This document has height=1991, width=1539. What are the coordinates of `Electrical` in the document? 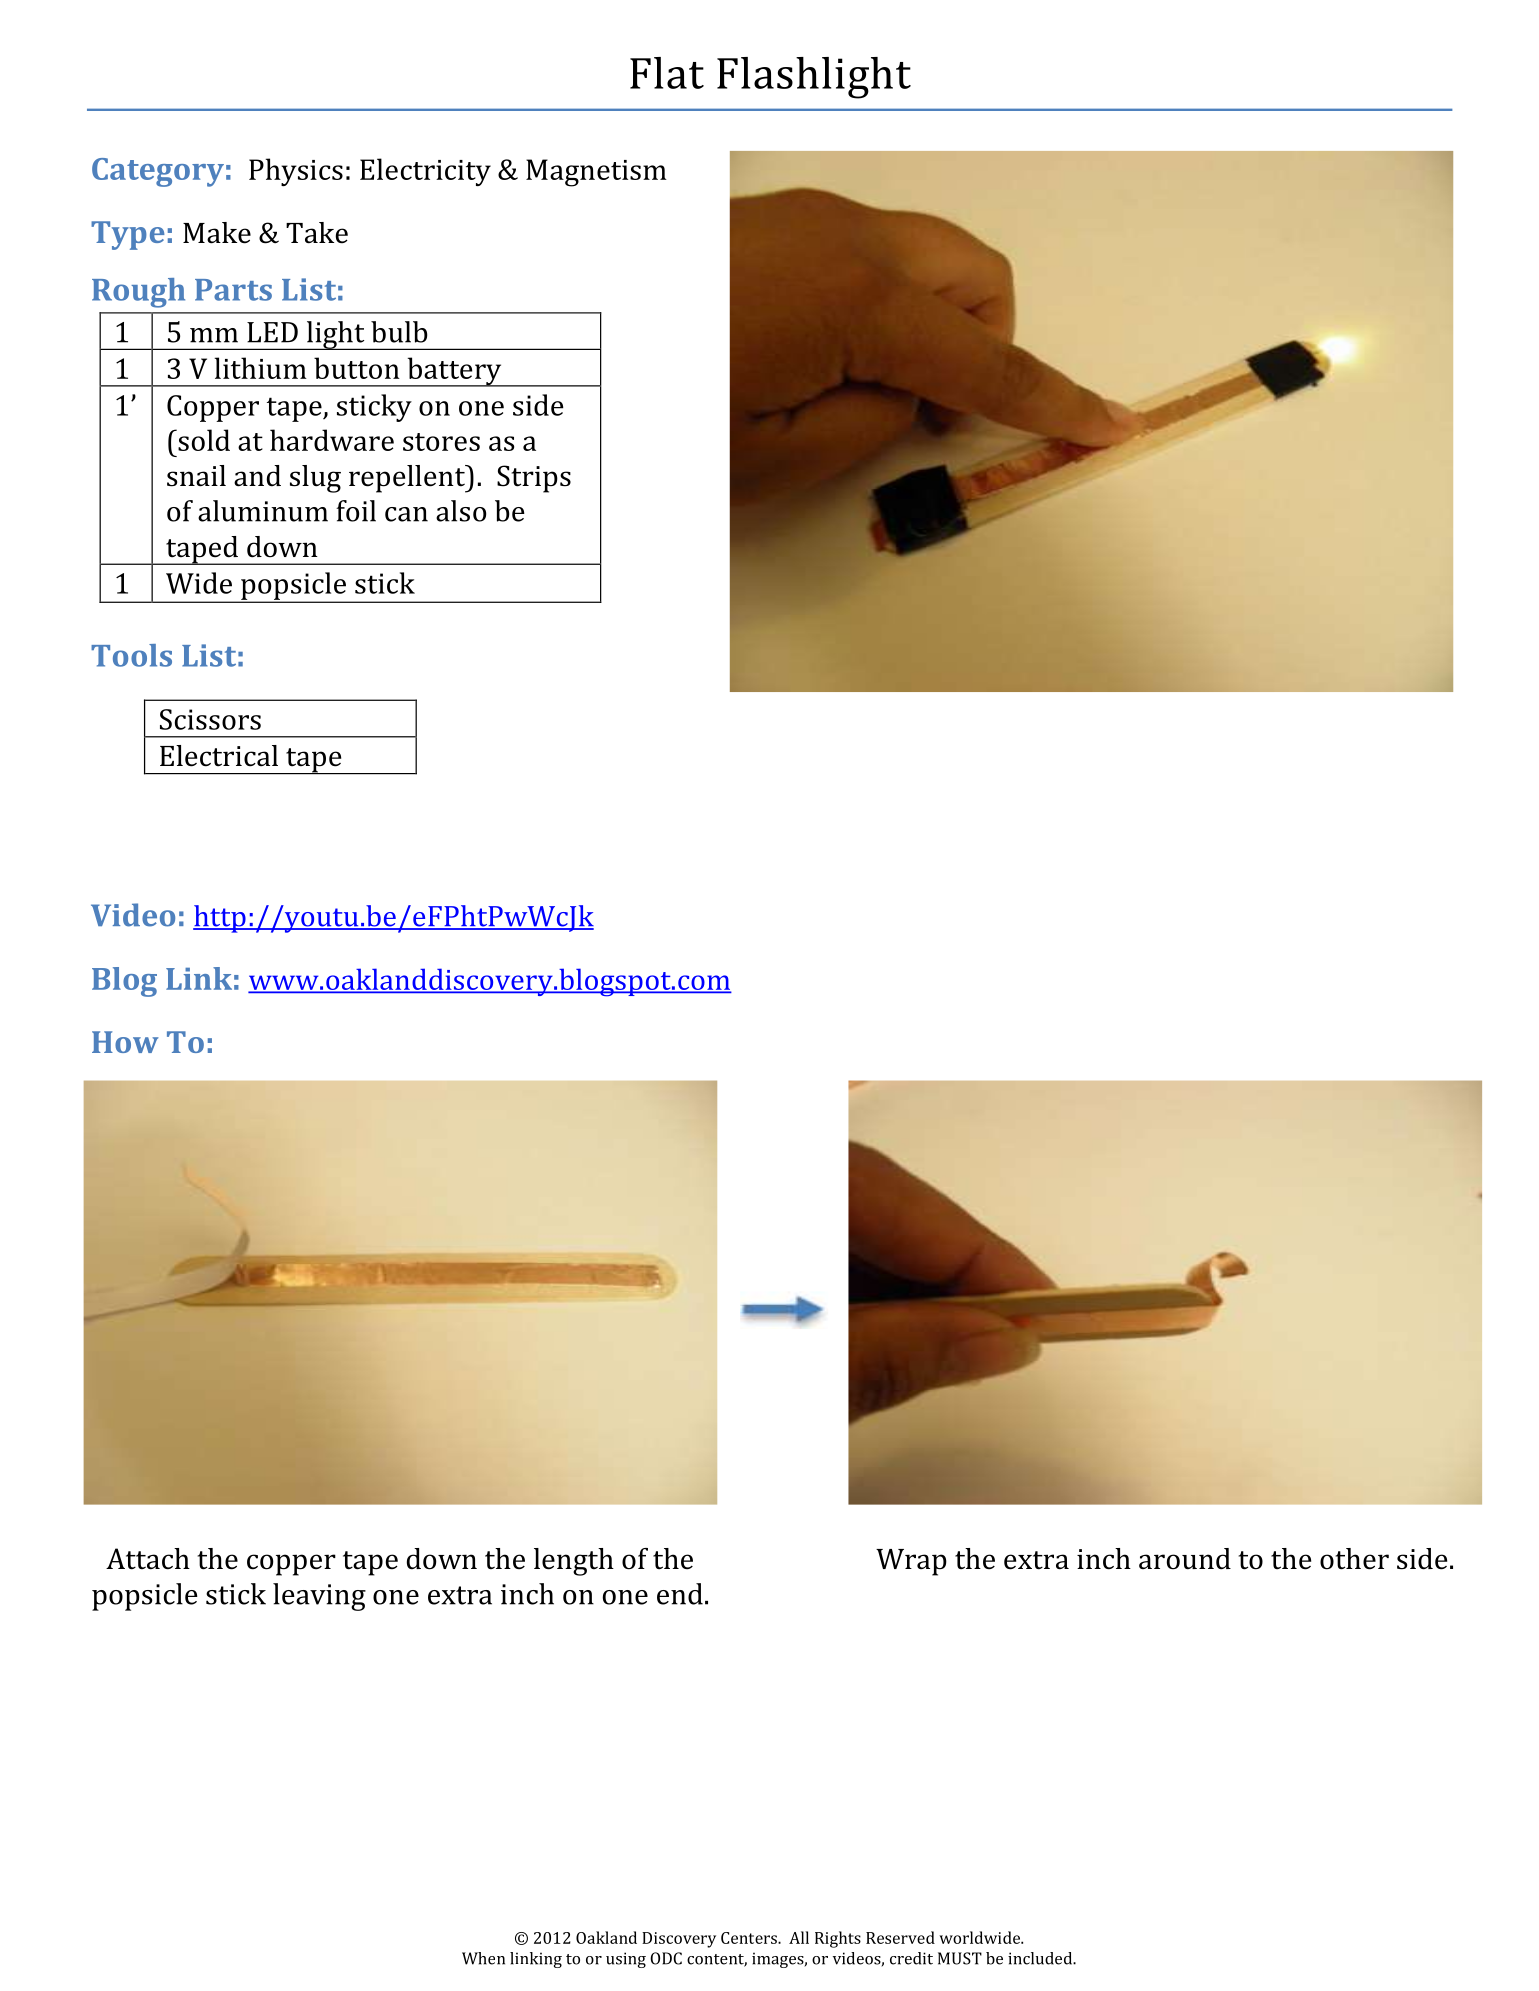 It's located at (219, 756).
